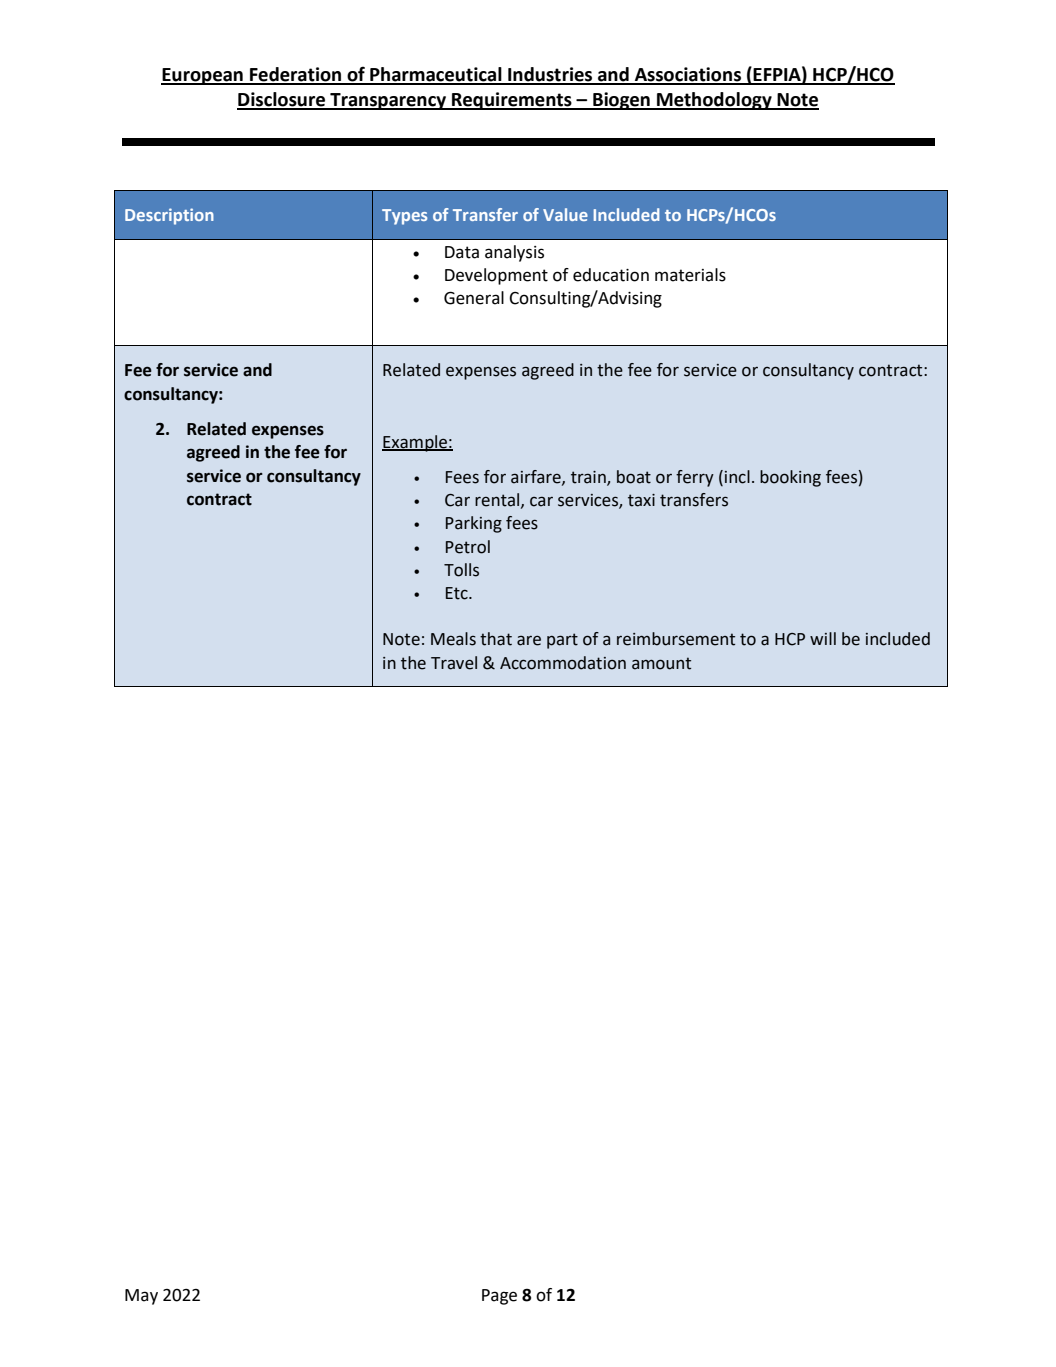 This page has height=1367, width=1056. I want to click on Requirements, so click(512, 101).
